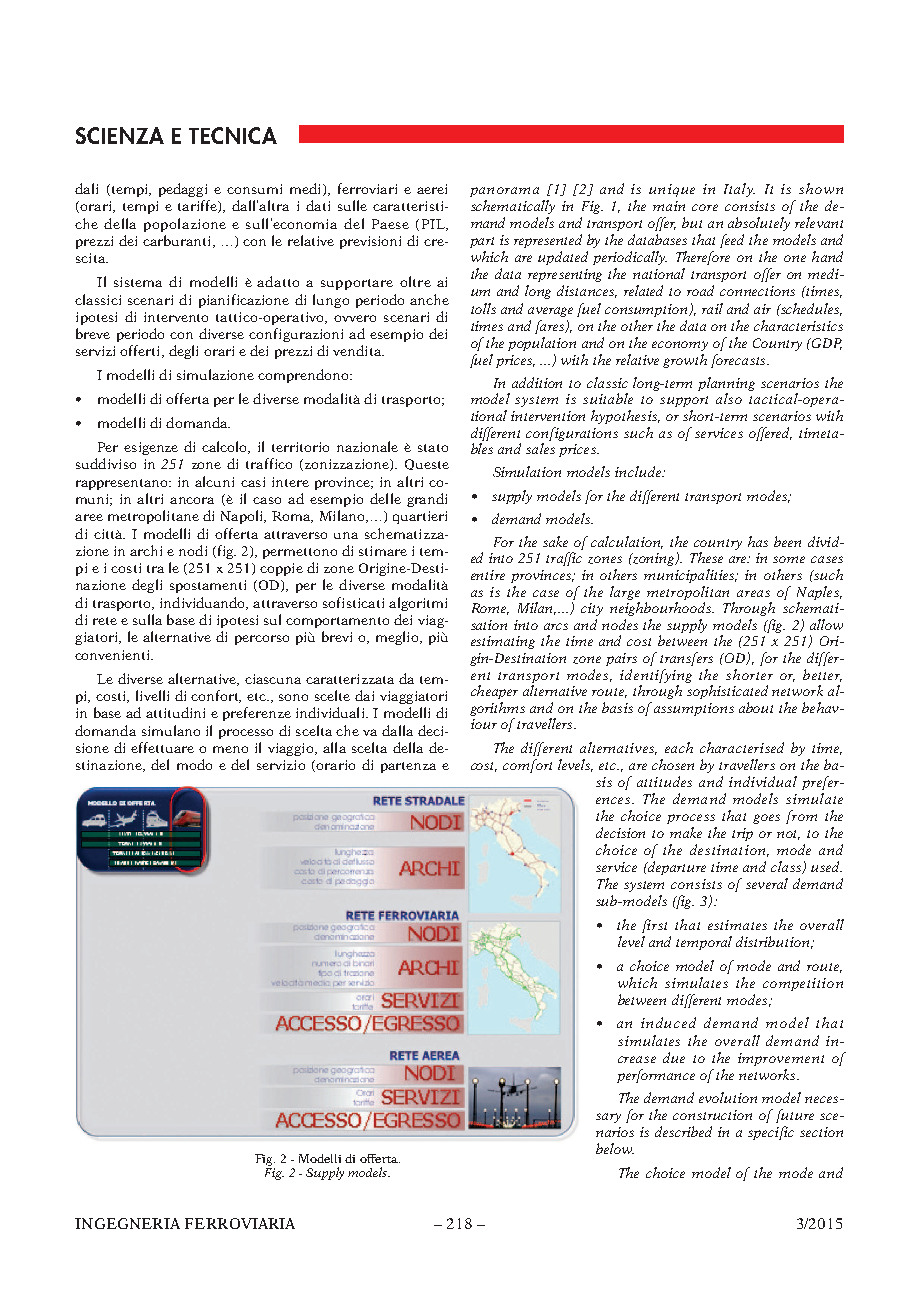 This page has height=1305, width=924. I want to click on several, so click(767, 883).
